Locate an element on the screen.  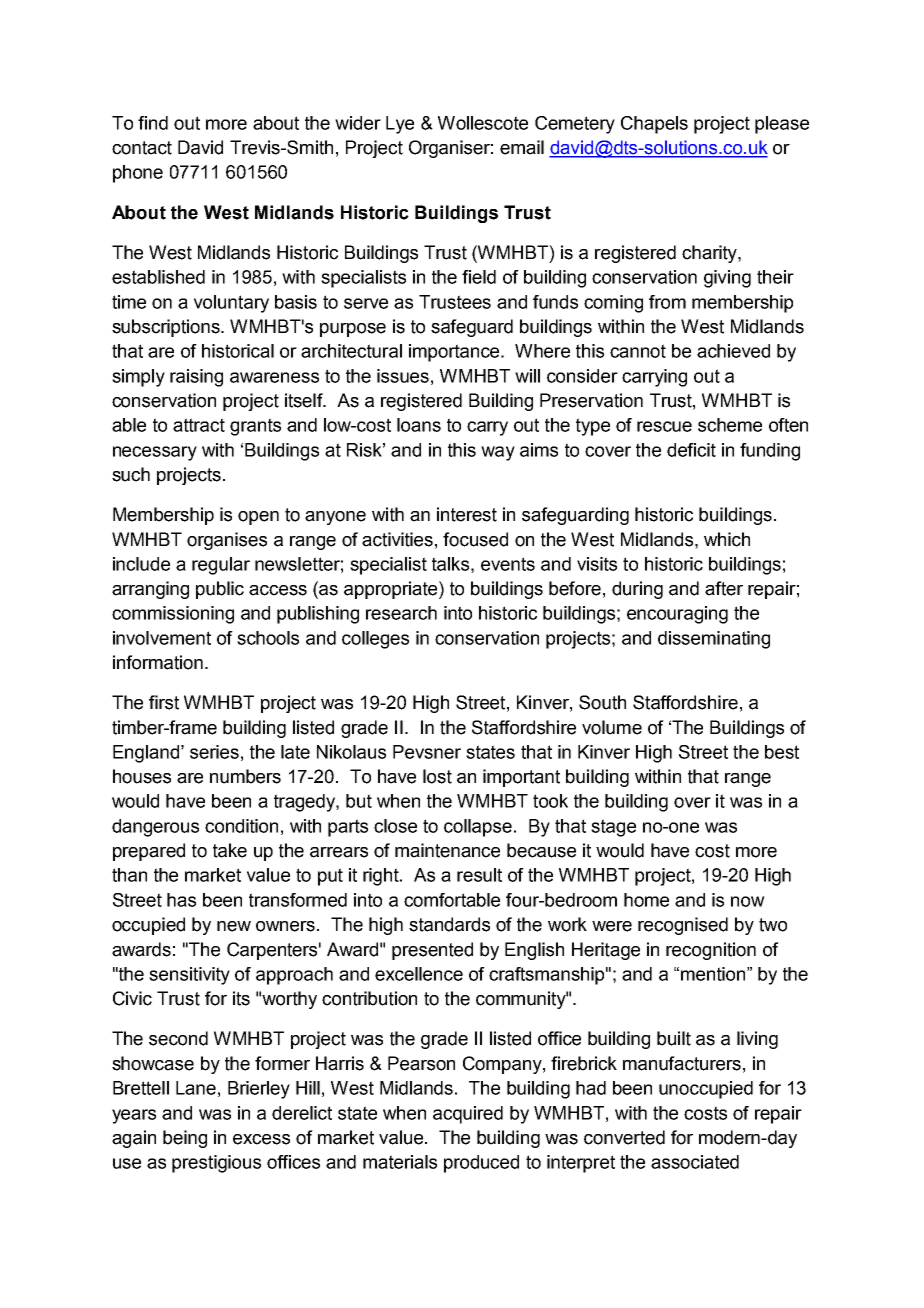
acquired is located at coordinates (468, 1115).
